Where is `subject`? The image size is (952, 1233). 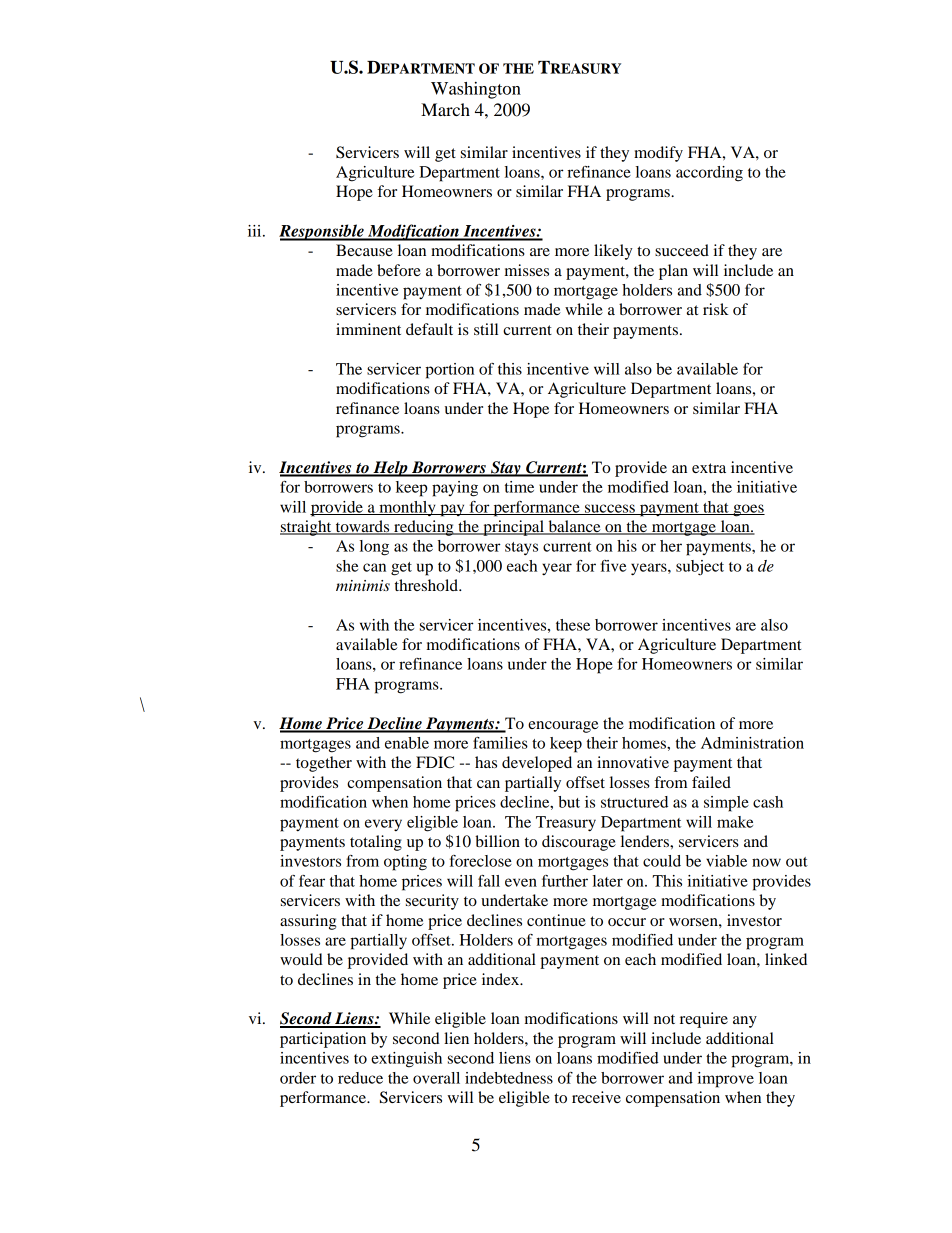 subject is located at coordinates (700, 567).
